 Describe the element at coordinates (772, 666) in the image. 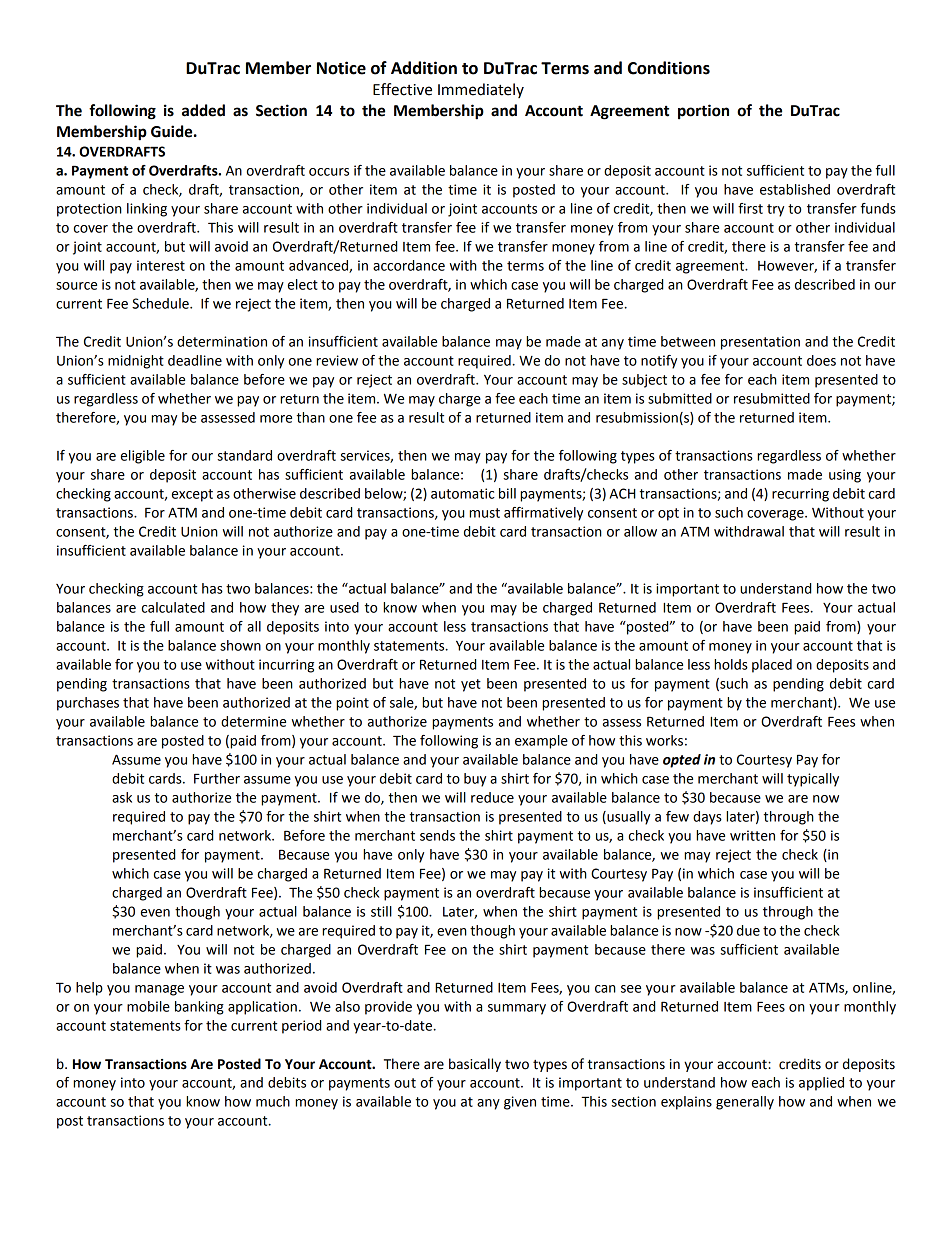

I see `placed` at that location.
